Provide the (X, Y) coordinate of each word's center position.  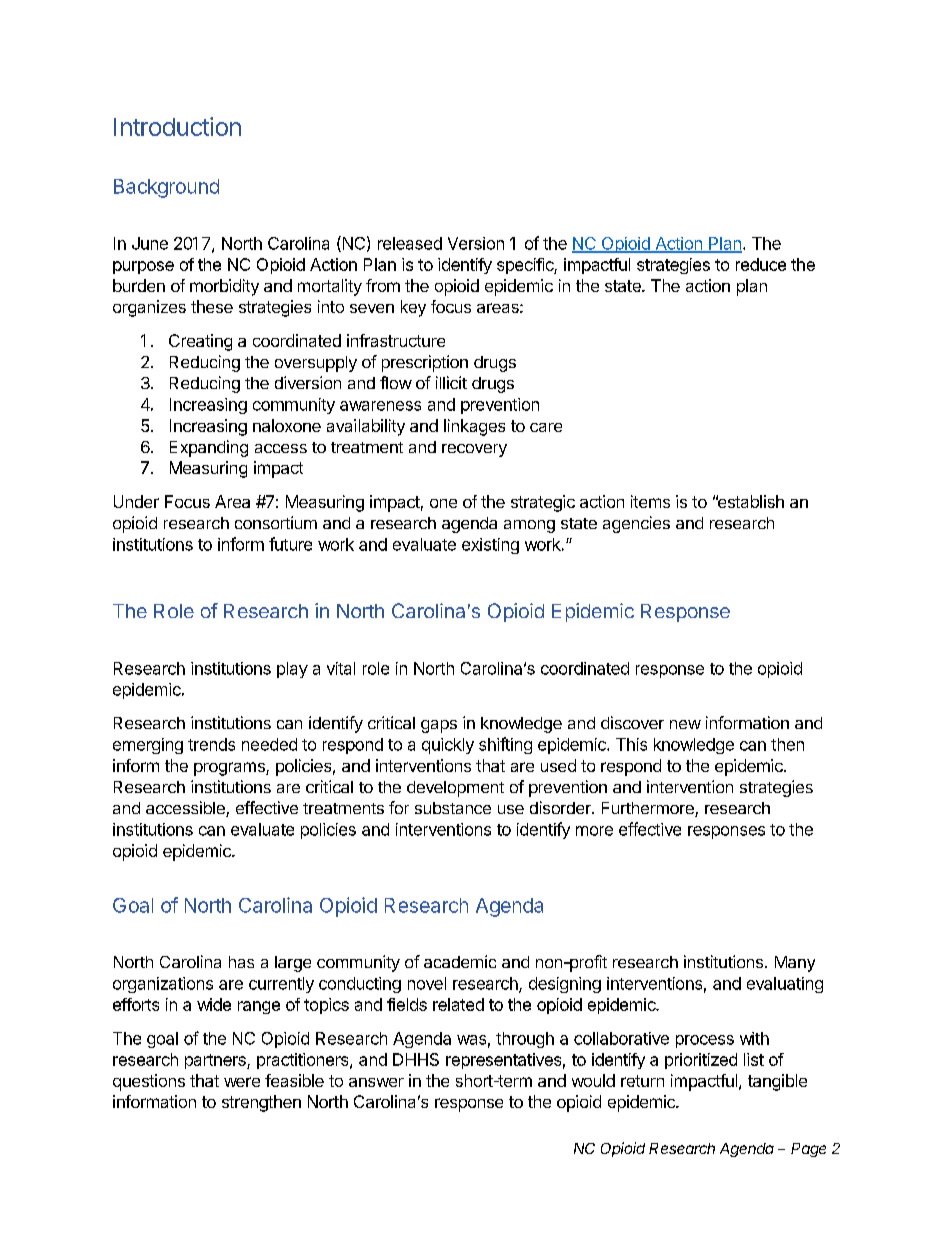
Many (795, 964)
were (242, 1082)
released (410, 243)
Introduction (177, 126)
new (685, 724)
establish (750, 501)
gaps (439, 726)
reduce (761, 264)
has (241, 962)
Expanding (209, 448)
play (292, 670)
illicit (451, 382)
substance (453, 808)
